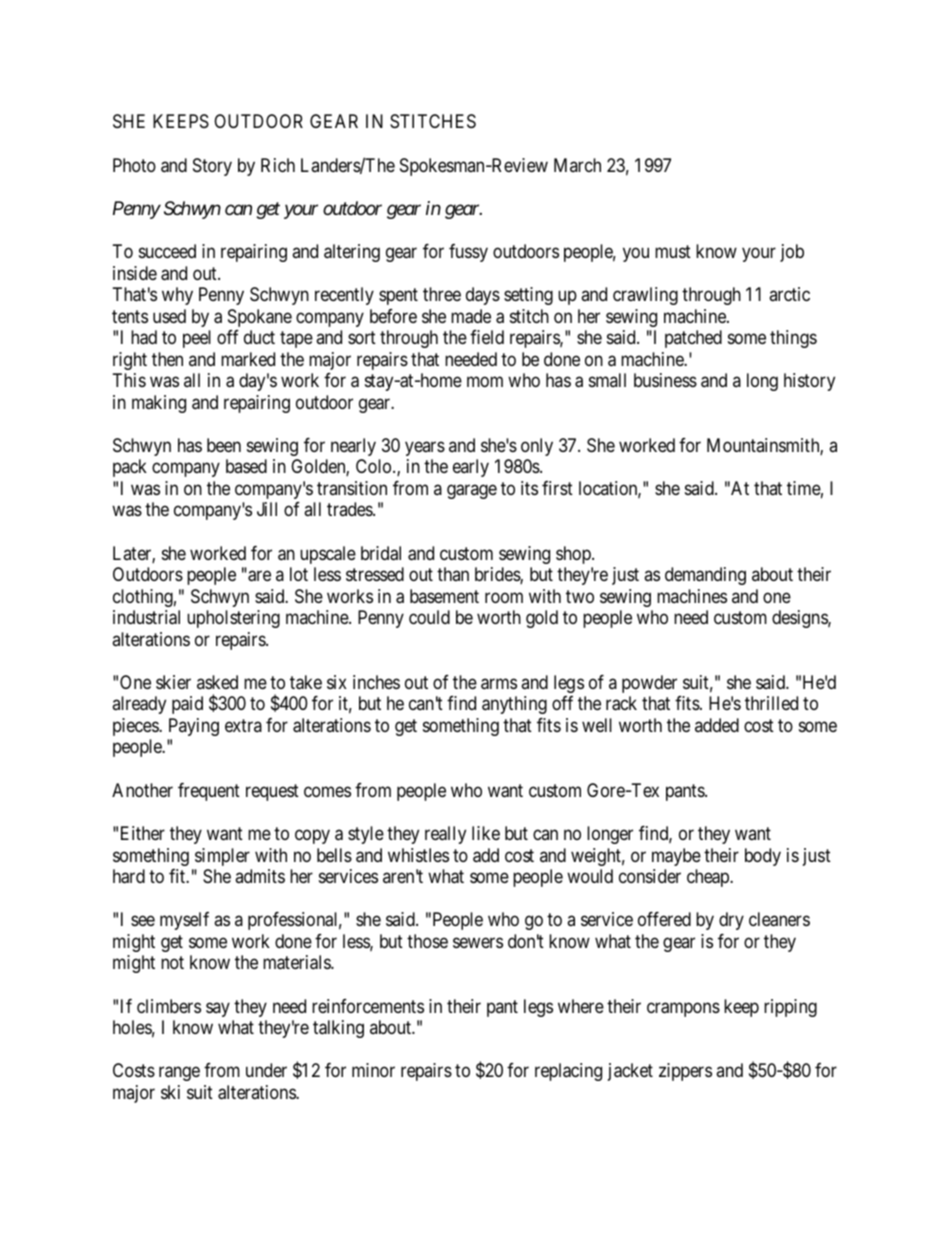  Describe the element at coordinates (514, 705) in the screenshot. I see `anything` at that location.
